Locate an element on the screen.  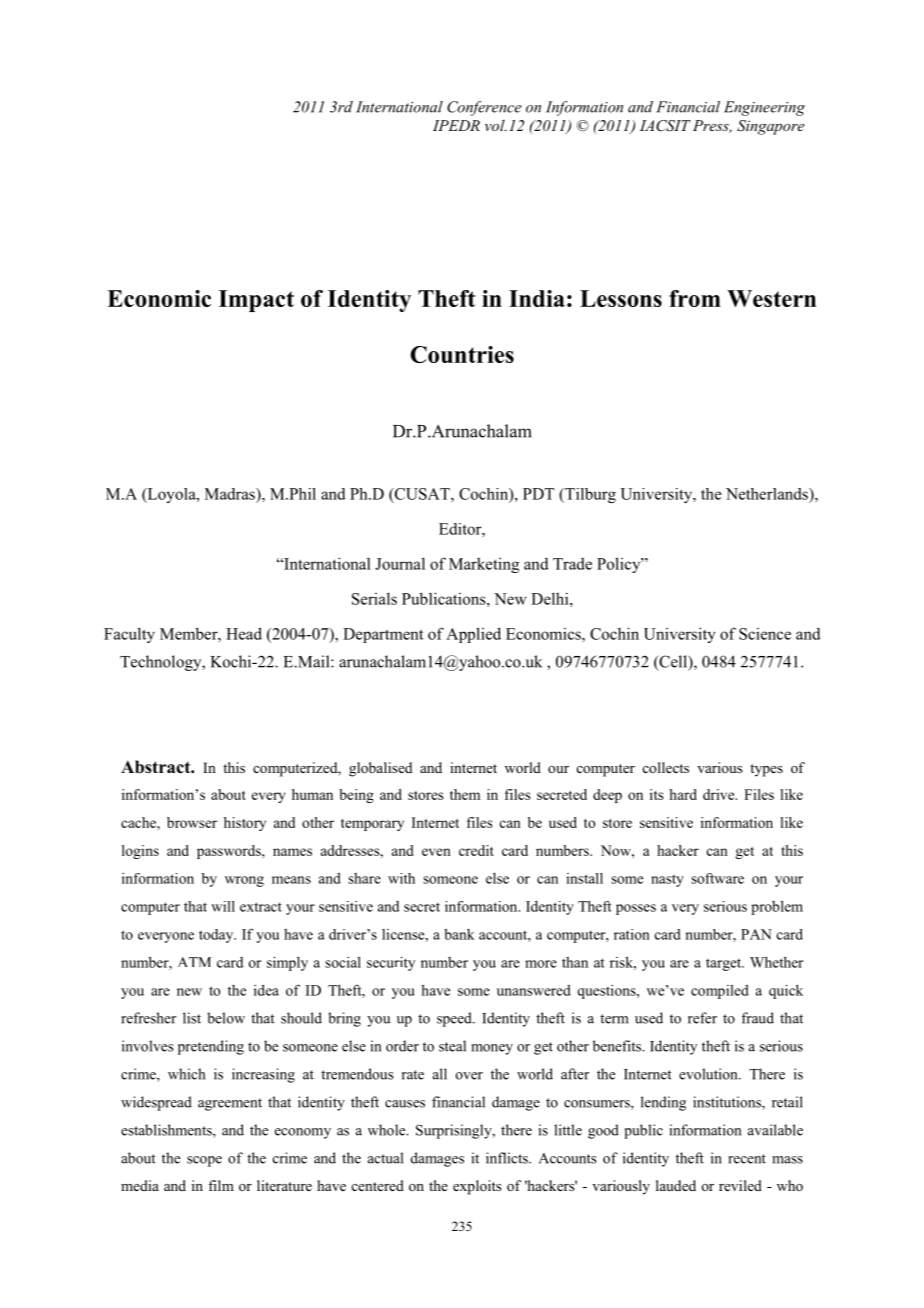
scope is located at coordinates (204, 1161).
